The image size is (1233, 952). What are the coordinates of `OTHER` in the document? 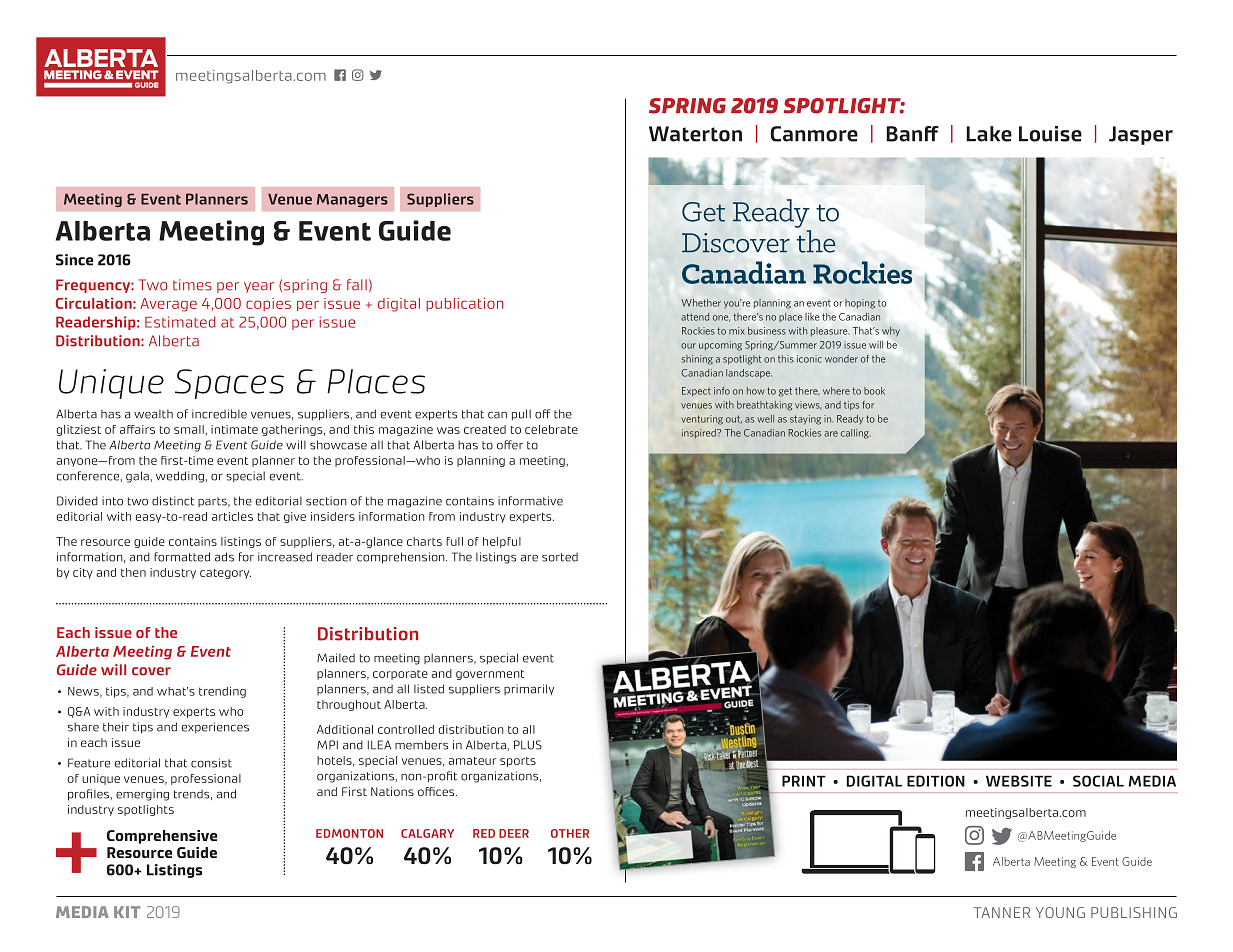 It's located at (570, 833).
